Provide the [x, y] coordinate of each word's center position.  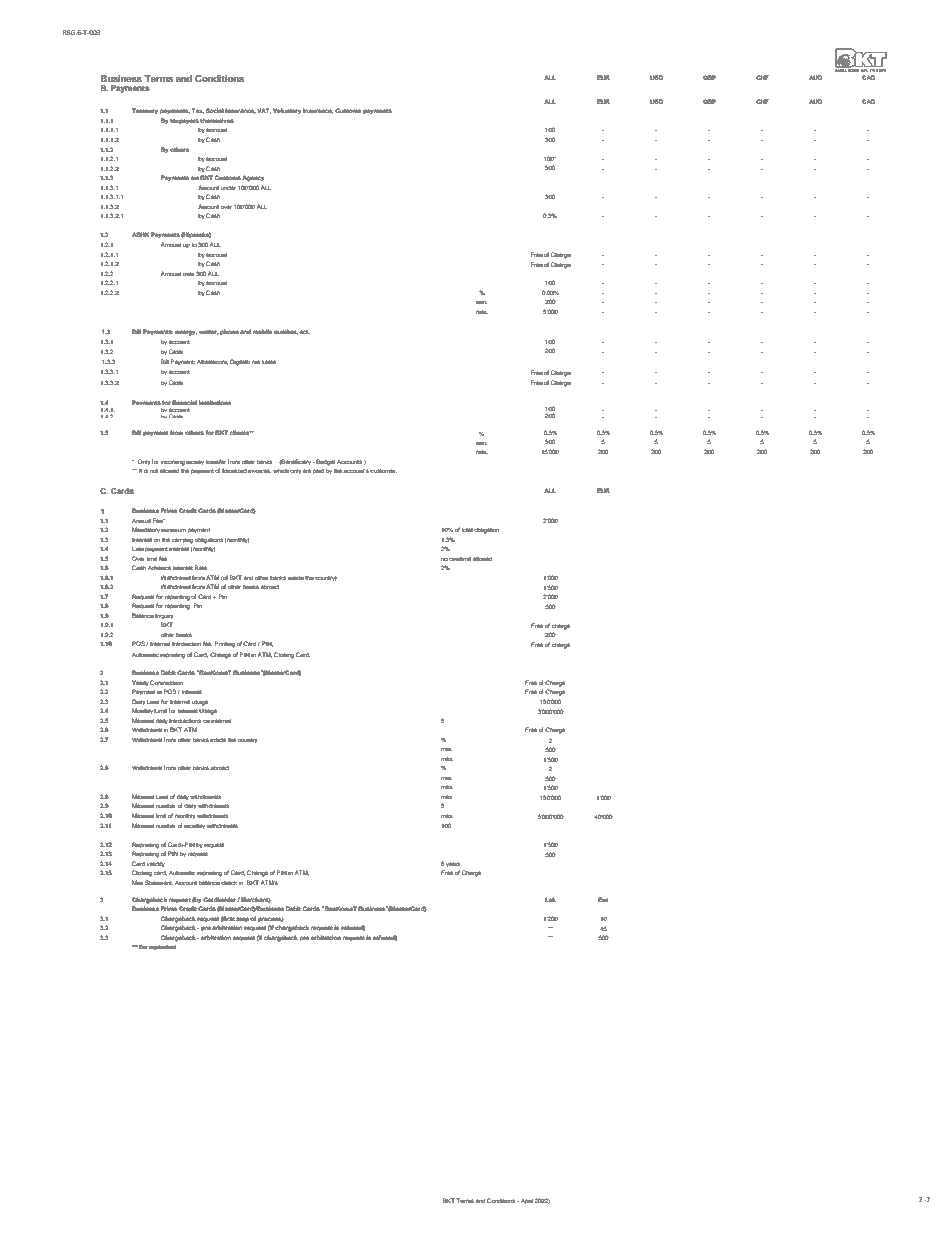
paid [318, 471]
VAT [264, 111]
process [271, 919]
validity [156, 864]
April [527, 1201]
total [467, 530]
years [453, 864]
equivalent [163, 947]
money [195, 462]
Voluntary [287, 111]
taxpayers [184, 122]
